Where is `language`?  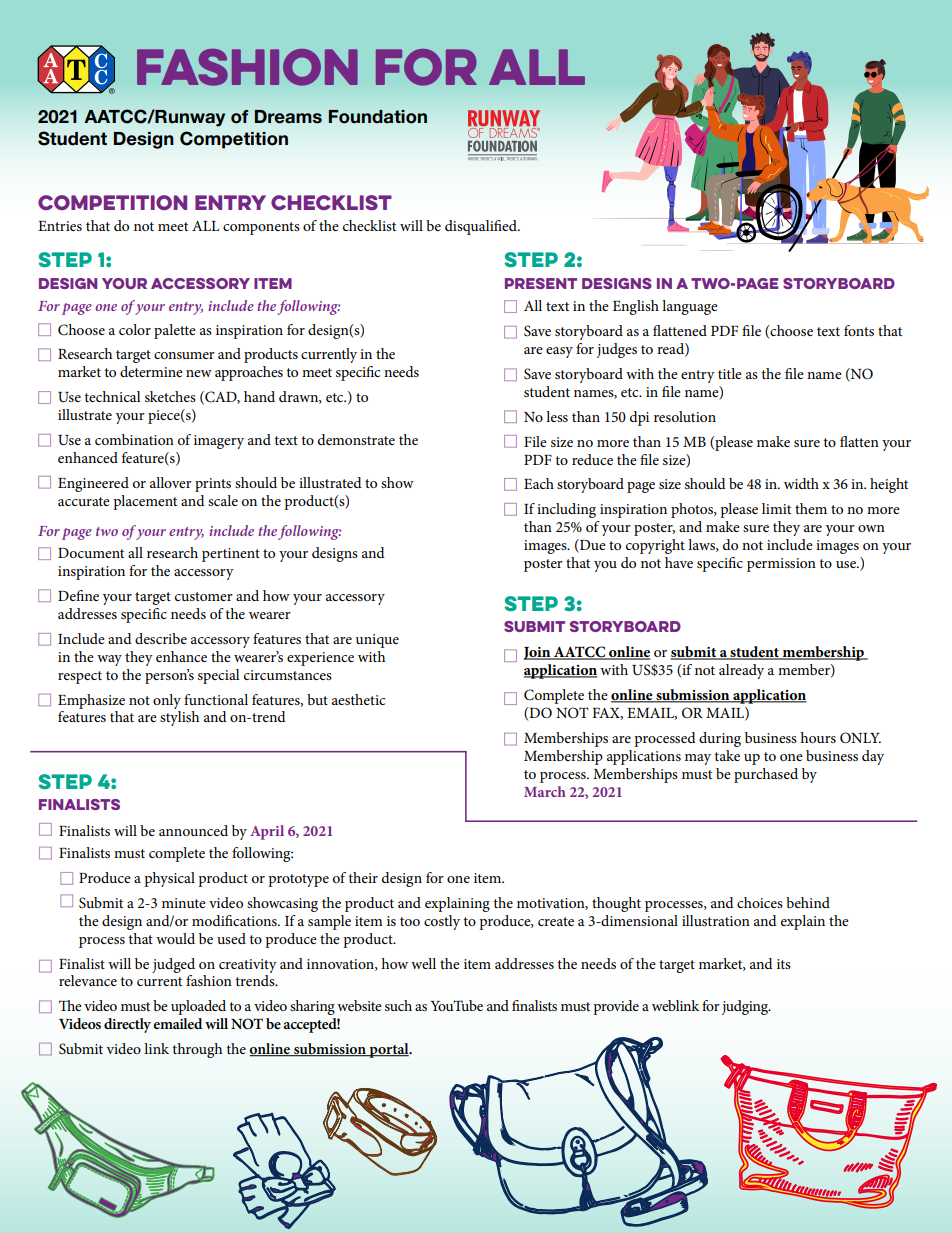
language is located at coordinates (690, 307).
